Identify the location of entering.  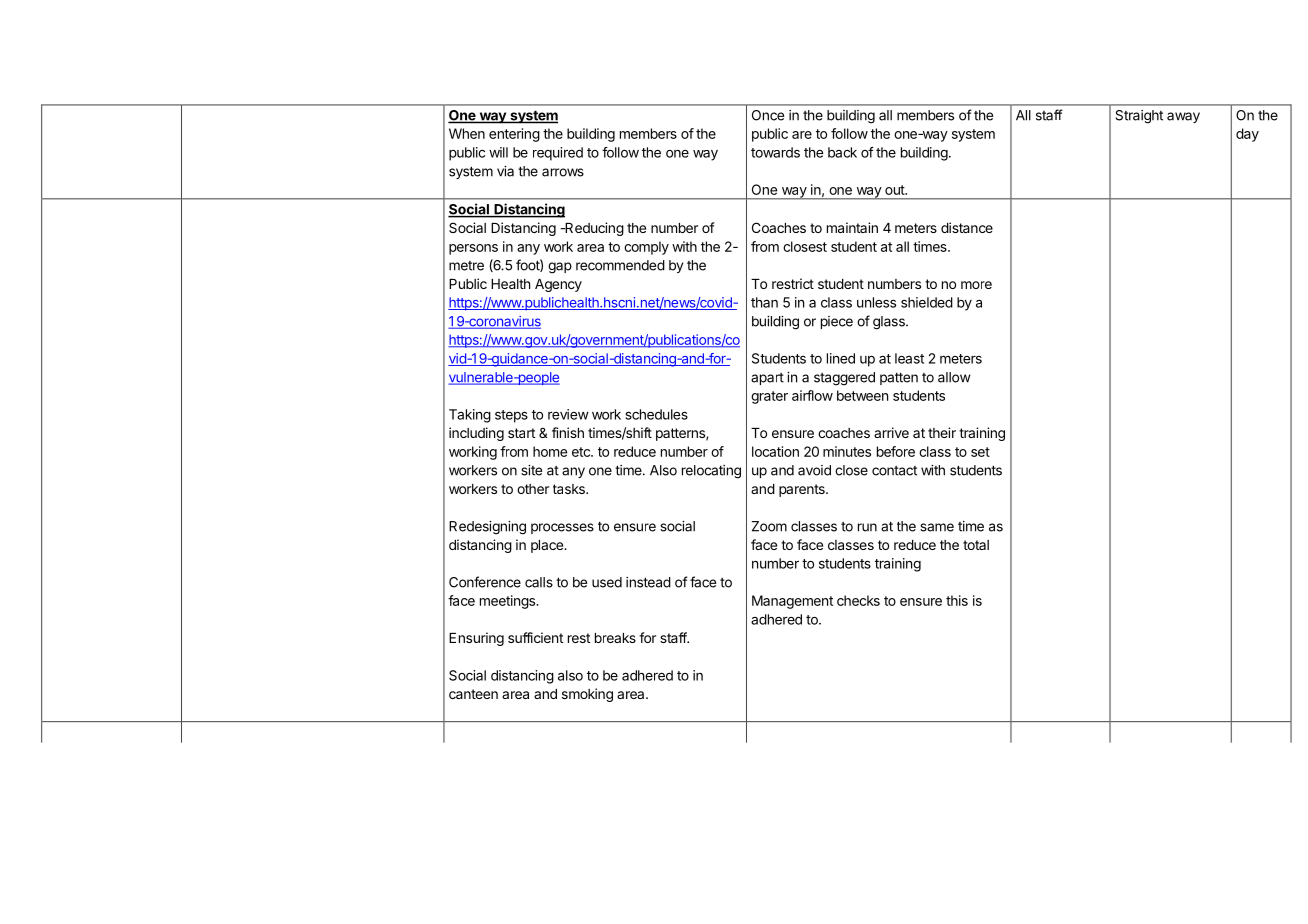
(514, 135).
